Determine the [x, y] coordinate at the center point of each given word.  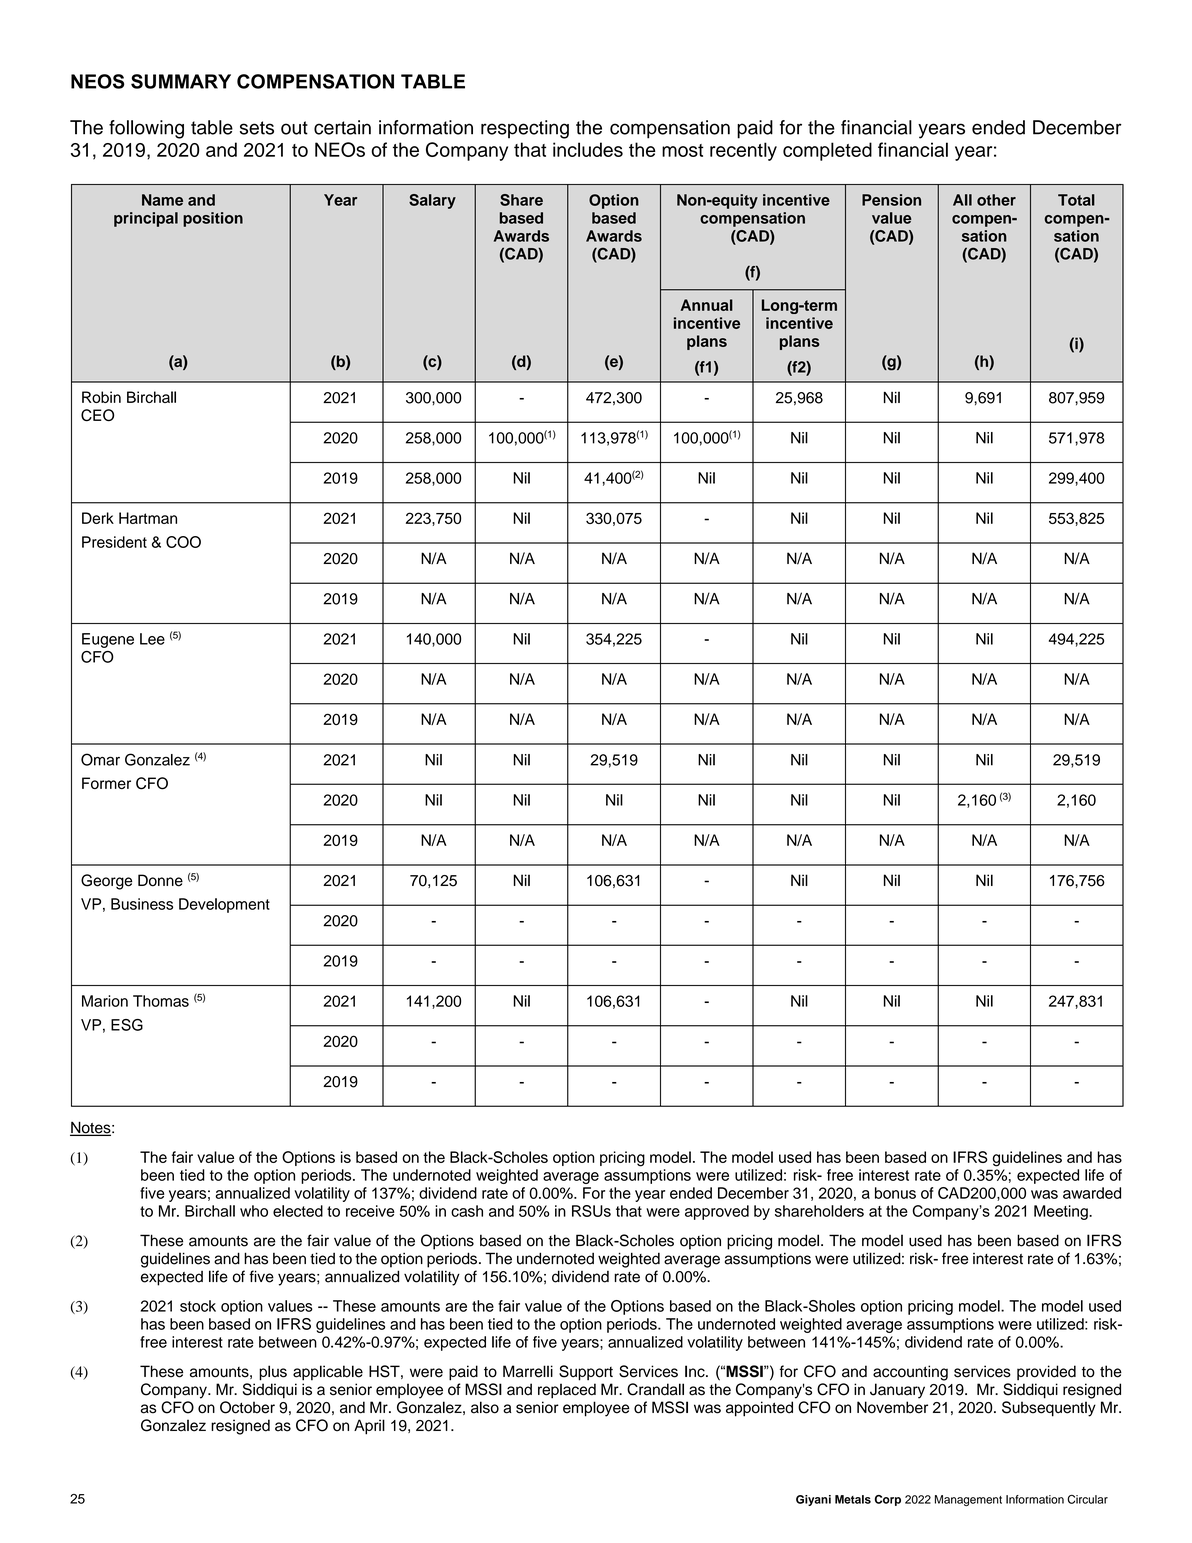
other [996, 200]
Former [106, 783]
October [247, 1407]
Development [224, 905]
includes [588, 149]
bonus [895, 1193]
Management [968, 1500]
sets [257, 128]
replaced [567, 1391]
